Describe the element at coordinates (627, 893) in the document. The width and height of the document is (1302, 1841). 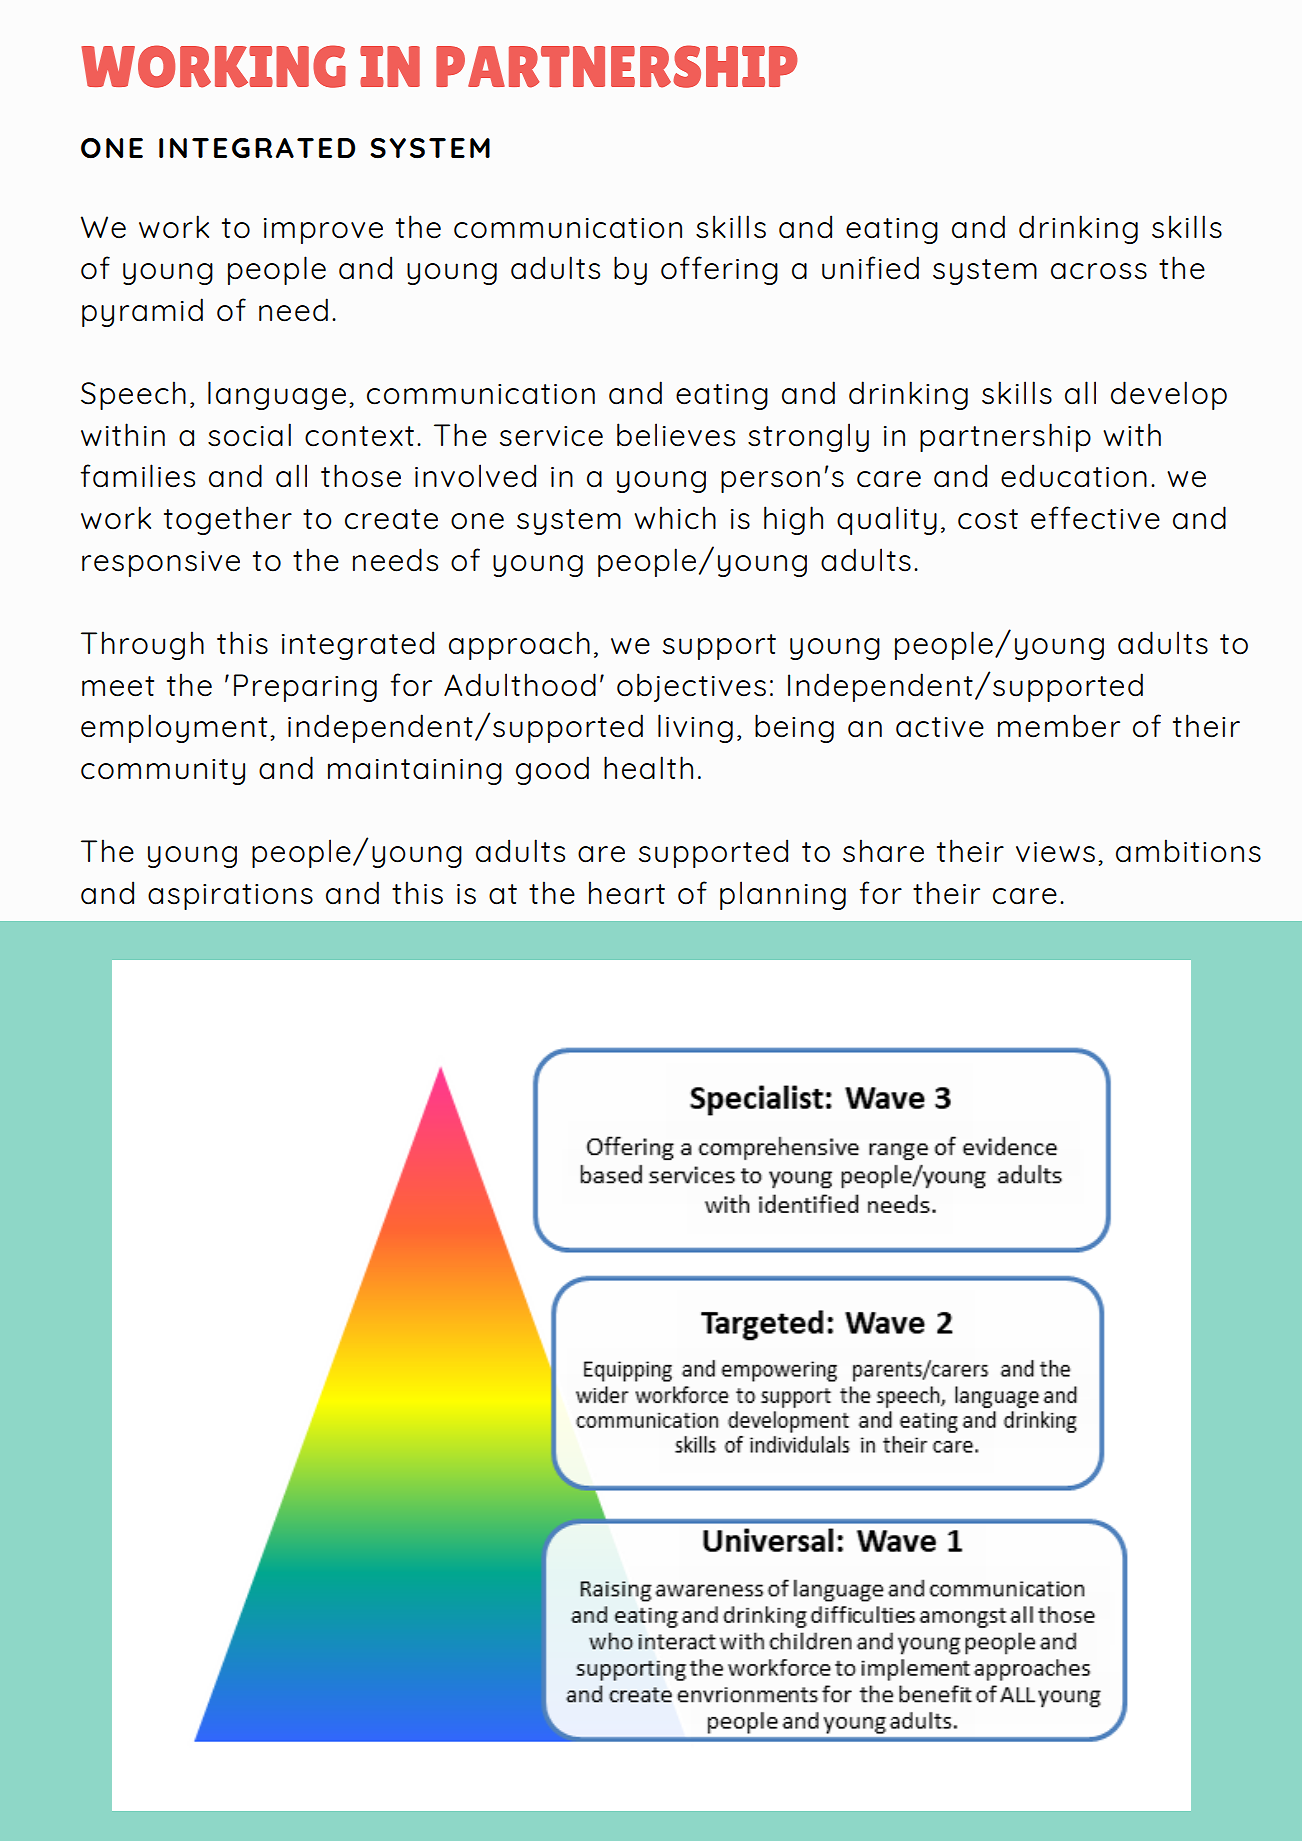
I see `heart` at that location.
